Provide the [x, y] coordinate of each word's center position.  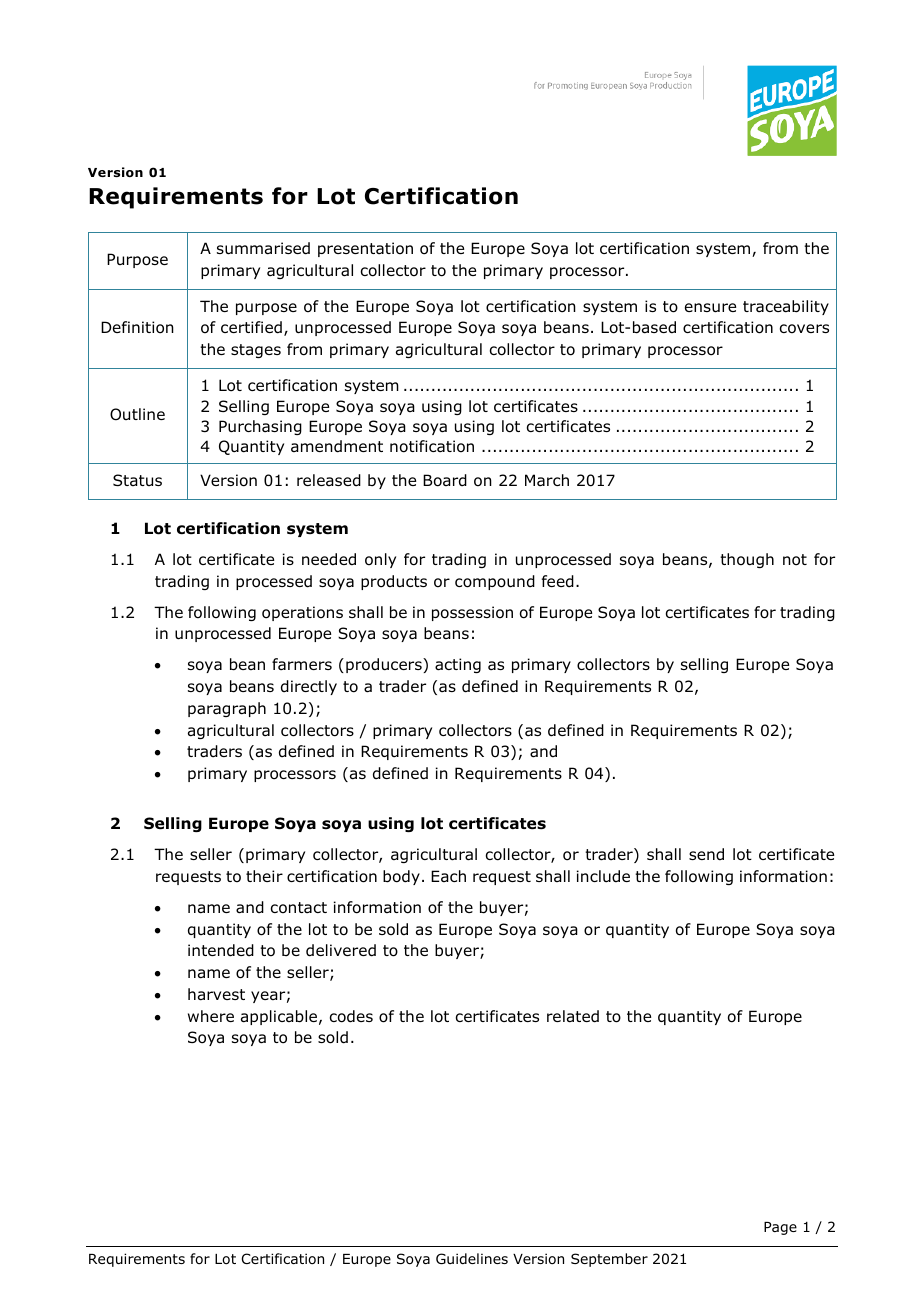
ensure [710, 308]
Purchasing [260, 427]
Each [448, 876]
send [706, 854]
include [603, 876]
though [747, 560]
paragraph [227, 709]
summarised [263, 248]
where [211, 1016]
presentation [365, 249]
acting [458, 665]
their [264, 876]
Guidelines [472, 1258]
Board [445, 480]
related [573, 1016]
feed [558, 581]
